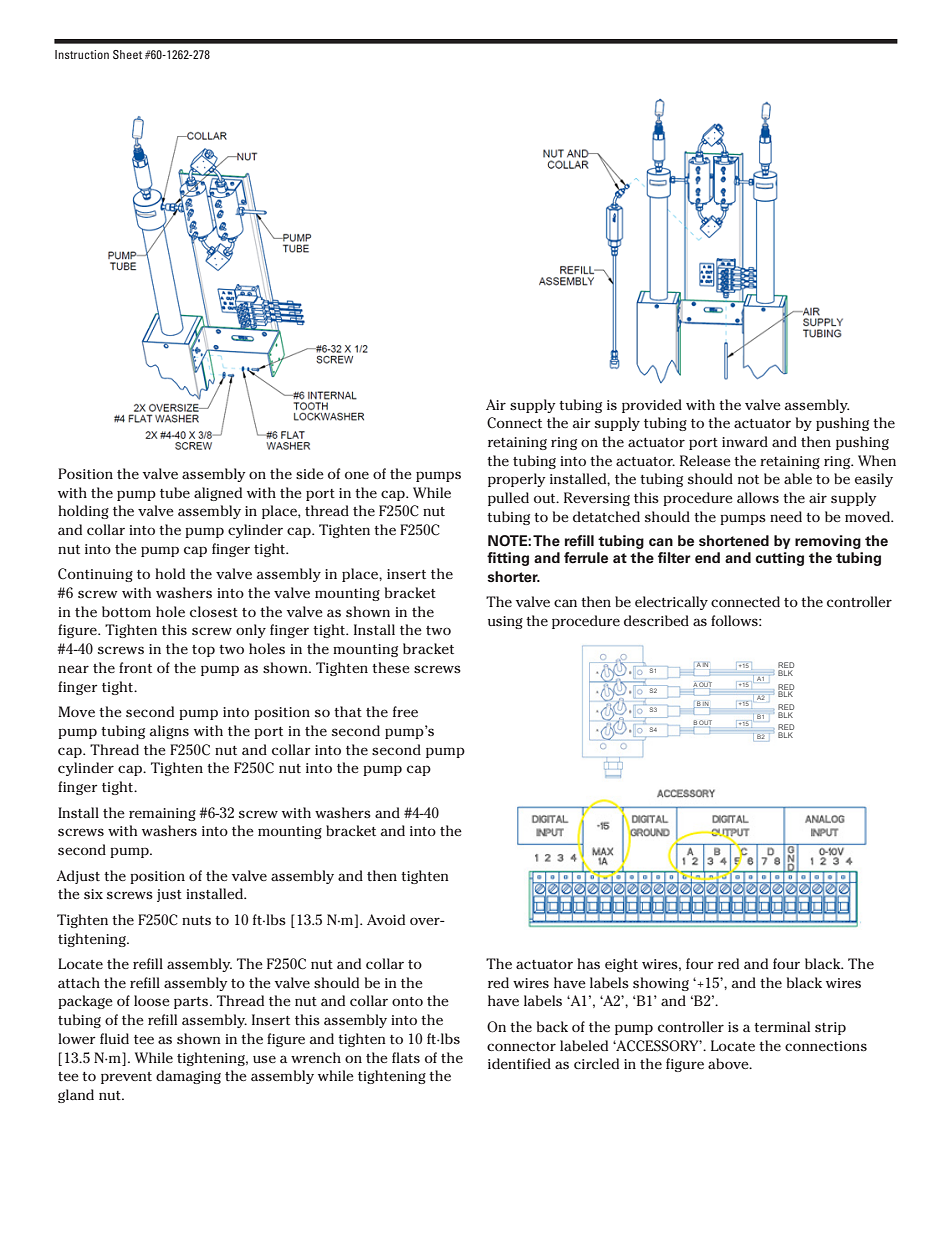  I want to click on Instruction, so click(82, 54).
